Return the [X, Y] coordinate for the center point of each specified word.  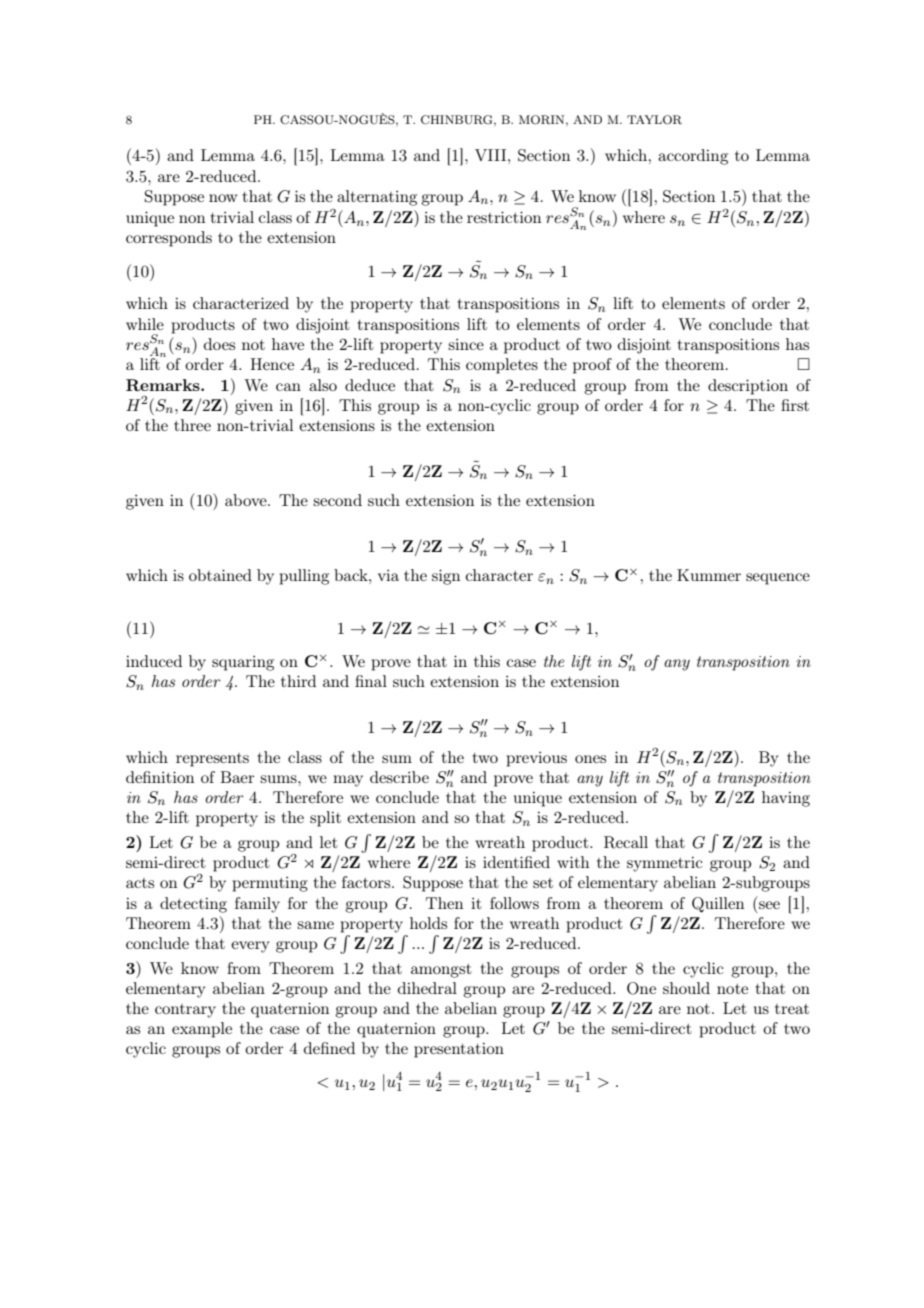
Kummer [709, 575]
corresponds [169, 239]
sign [446, 577]
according [693, 157]
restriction [504, 217]
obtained [220, 575]
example [202, 1030]
